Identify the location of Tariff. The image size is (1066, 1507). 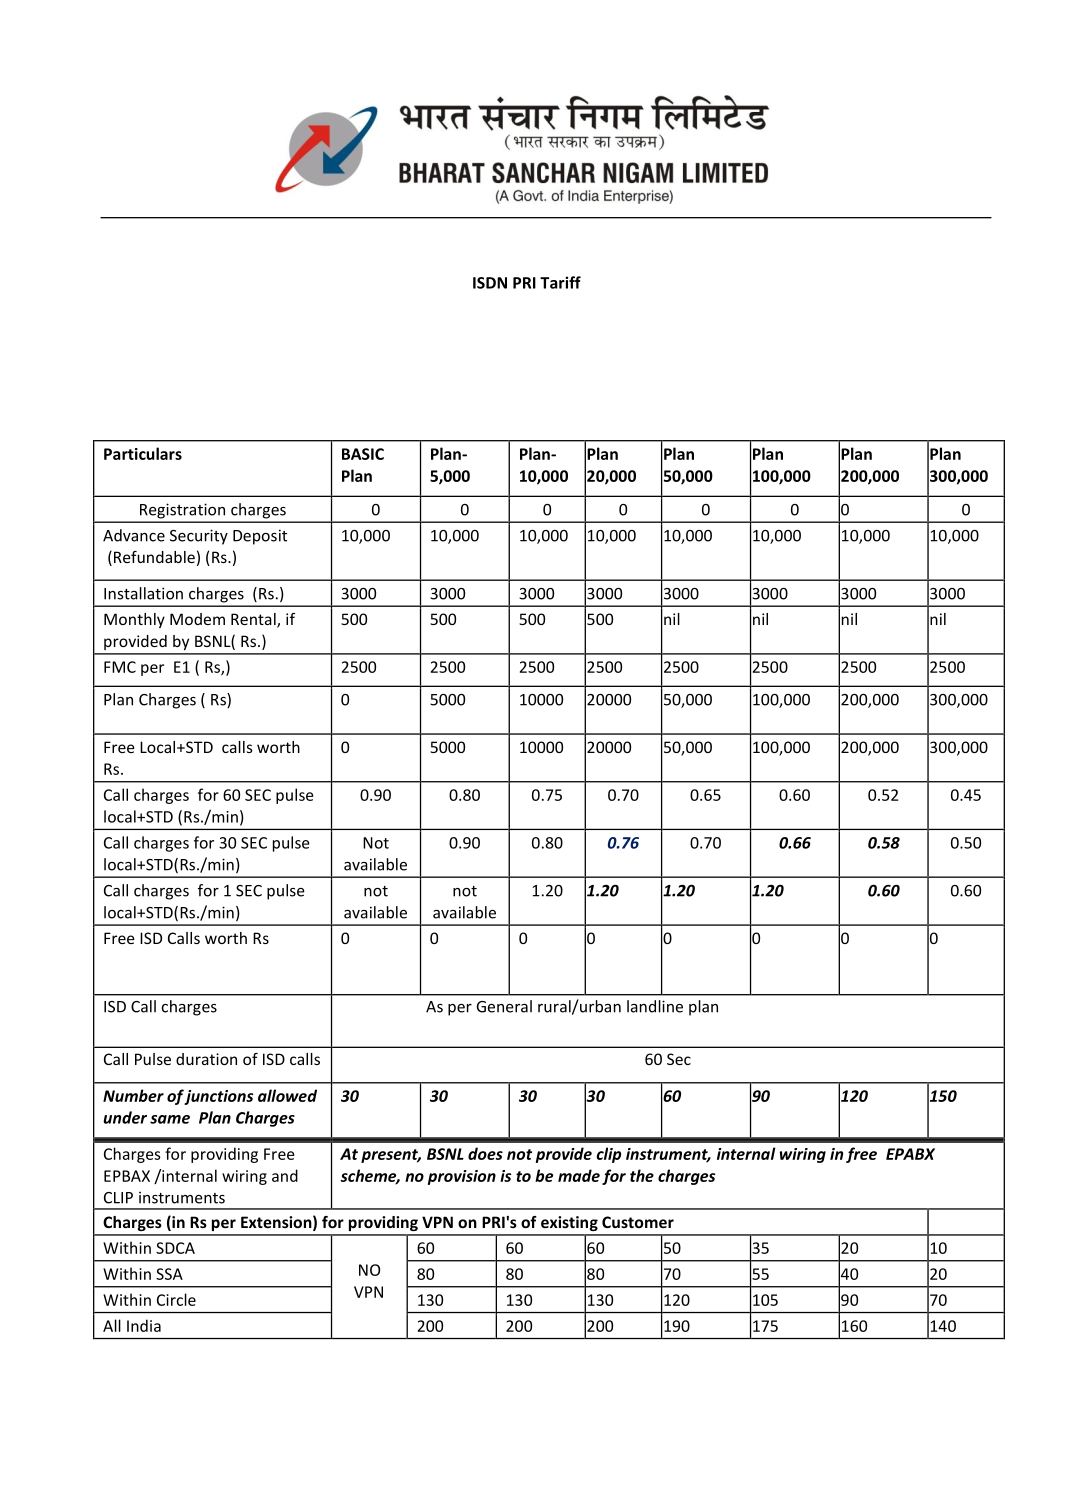
(560, 282).
